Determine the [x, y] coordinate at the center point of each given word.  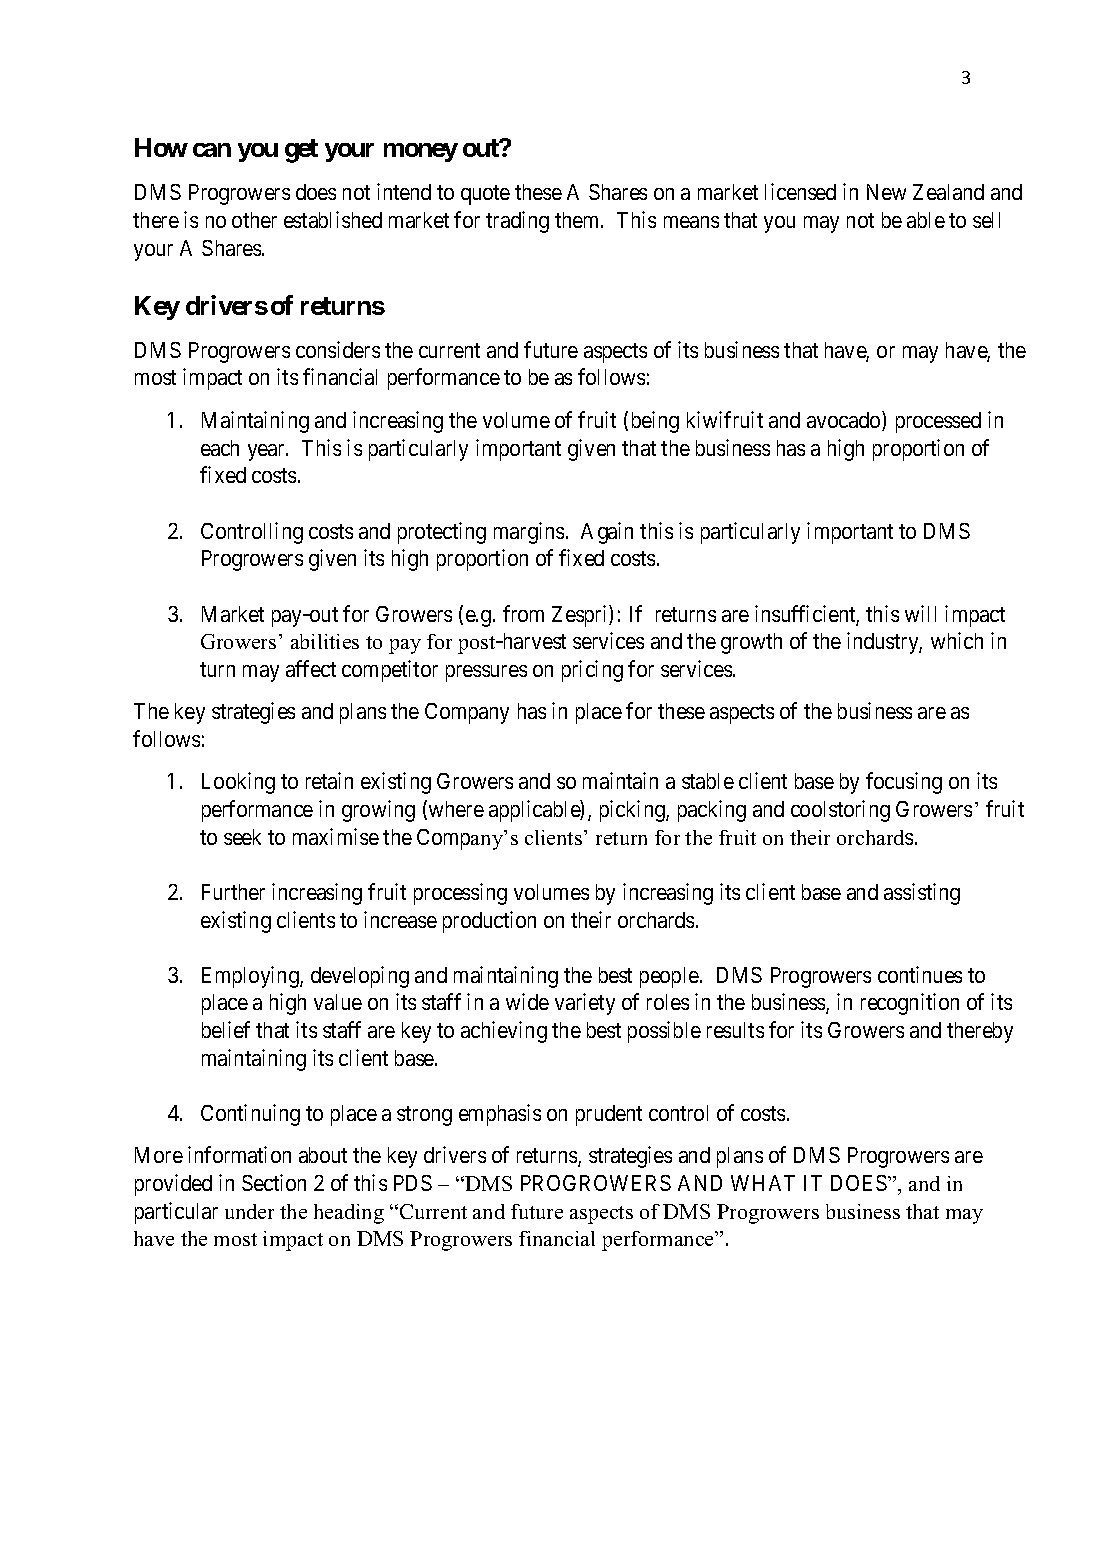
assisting [922, 894]
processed [938, 422]
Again [607, 533]
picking [633, 811]
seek [242, 837]
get [301, 151]
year [267, 452]
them [578, 220]
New [886, 192]
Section [274, 1182]
